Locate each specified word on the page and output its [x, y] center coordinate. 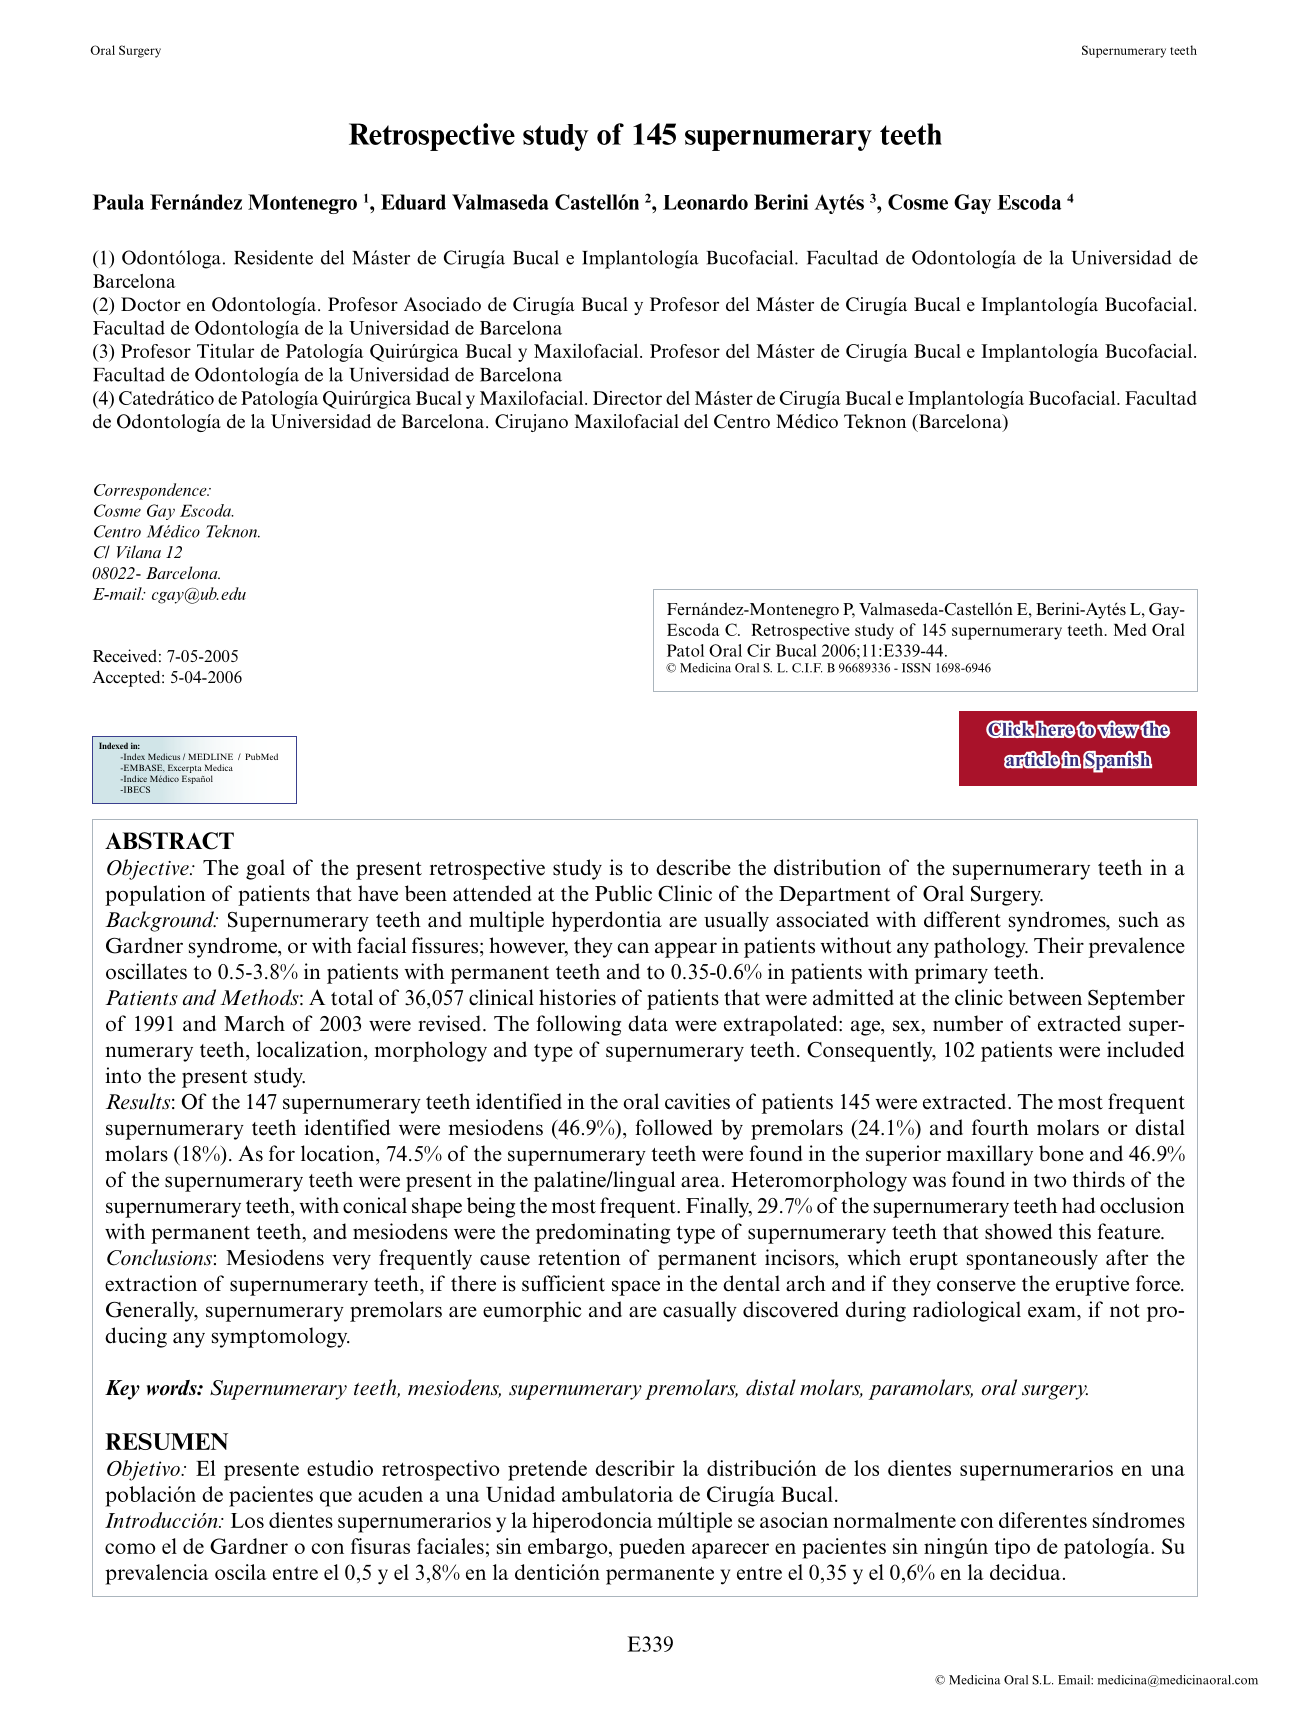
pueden [652, 1548]
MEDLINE [210, 756]
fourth [1000, 1127]
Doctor [151, 304]
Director [627, 398]
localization [311, 1049]
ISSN [916, 668]
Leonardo [705, 202]
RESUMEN [166, 1441]
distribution [827, 867]
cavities [697, 1101]
